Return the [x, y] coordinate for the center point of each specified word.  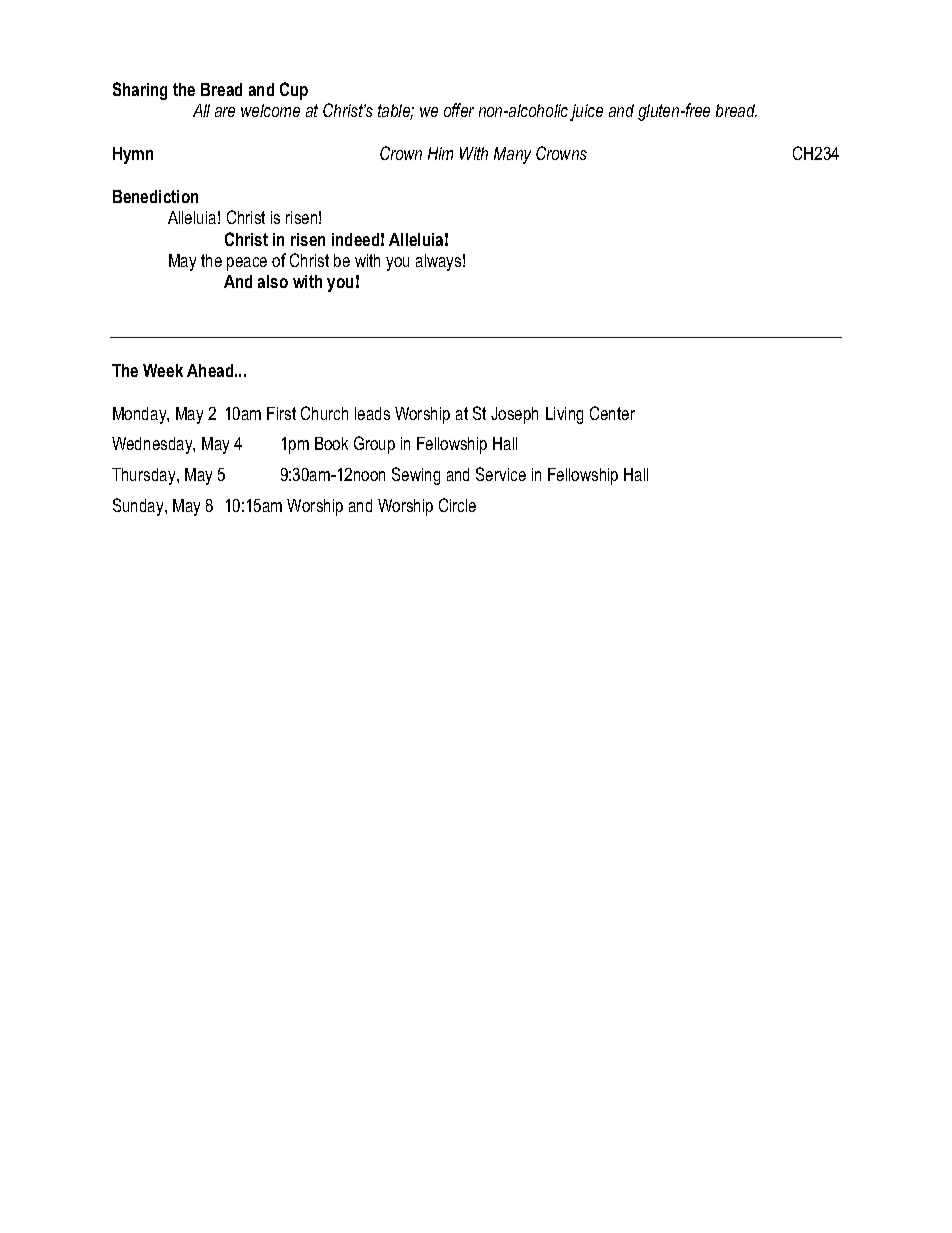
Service [501, 474]
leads [372, 413]
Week [163, 370]
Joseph [514, 415]
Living [564, 415]
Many [512, 155]
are [225, 112]
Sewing [416, 476]
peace [247, 264]
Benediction [155, 196]
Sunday [139, 507]
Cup [294, 91]
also [273, 281]
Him [440, 153]
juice [586, 112]
